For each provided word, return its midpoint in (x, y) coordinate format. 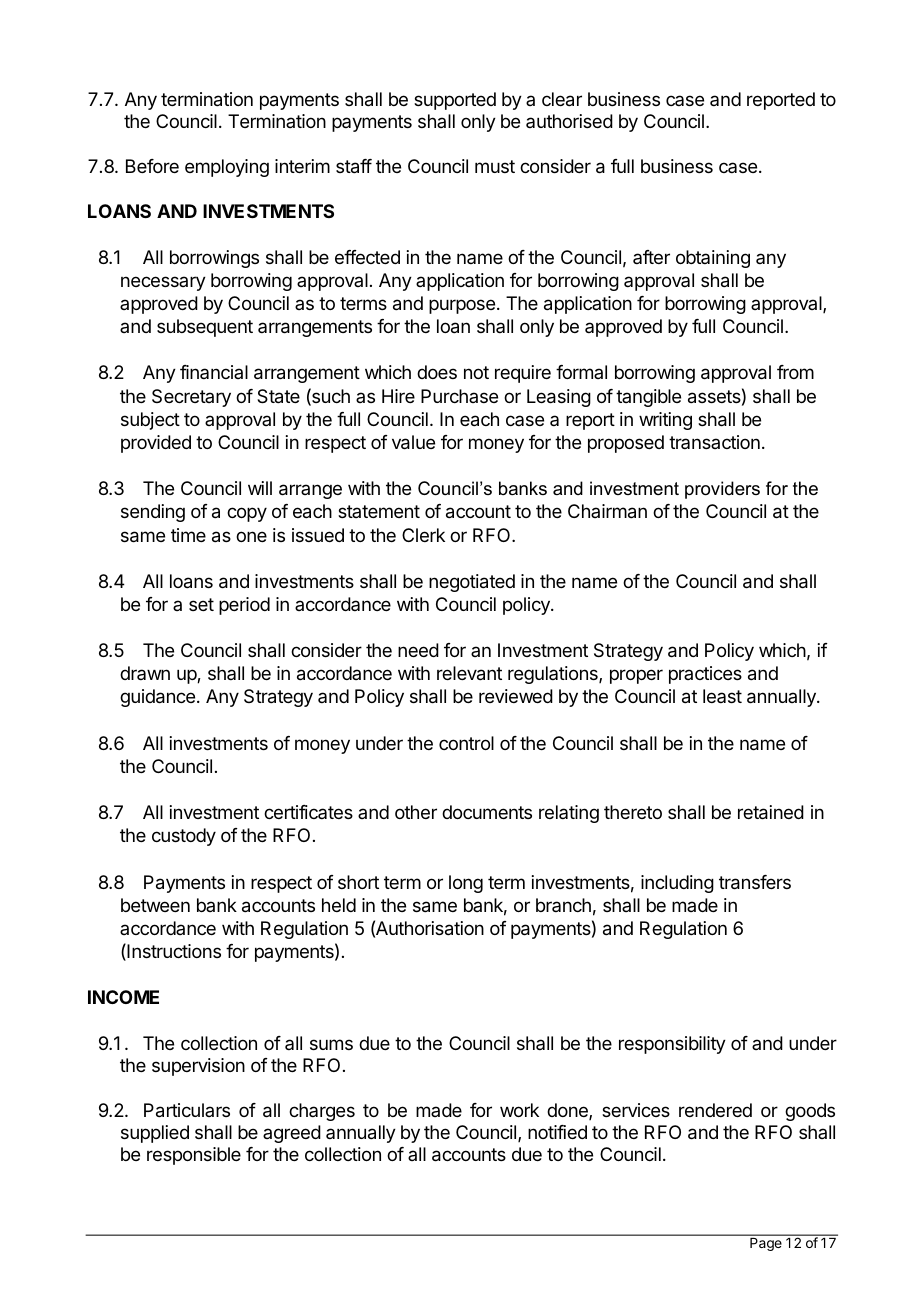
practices (705, 675)
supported (455, 101)
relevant (469, 673)
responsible (194, 1156)
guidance (157, 698)
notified (557, 1132)
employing (227, 168)
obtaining (713, 259)
